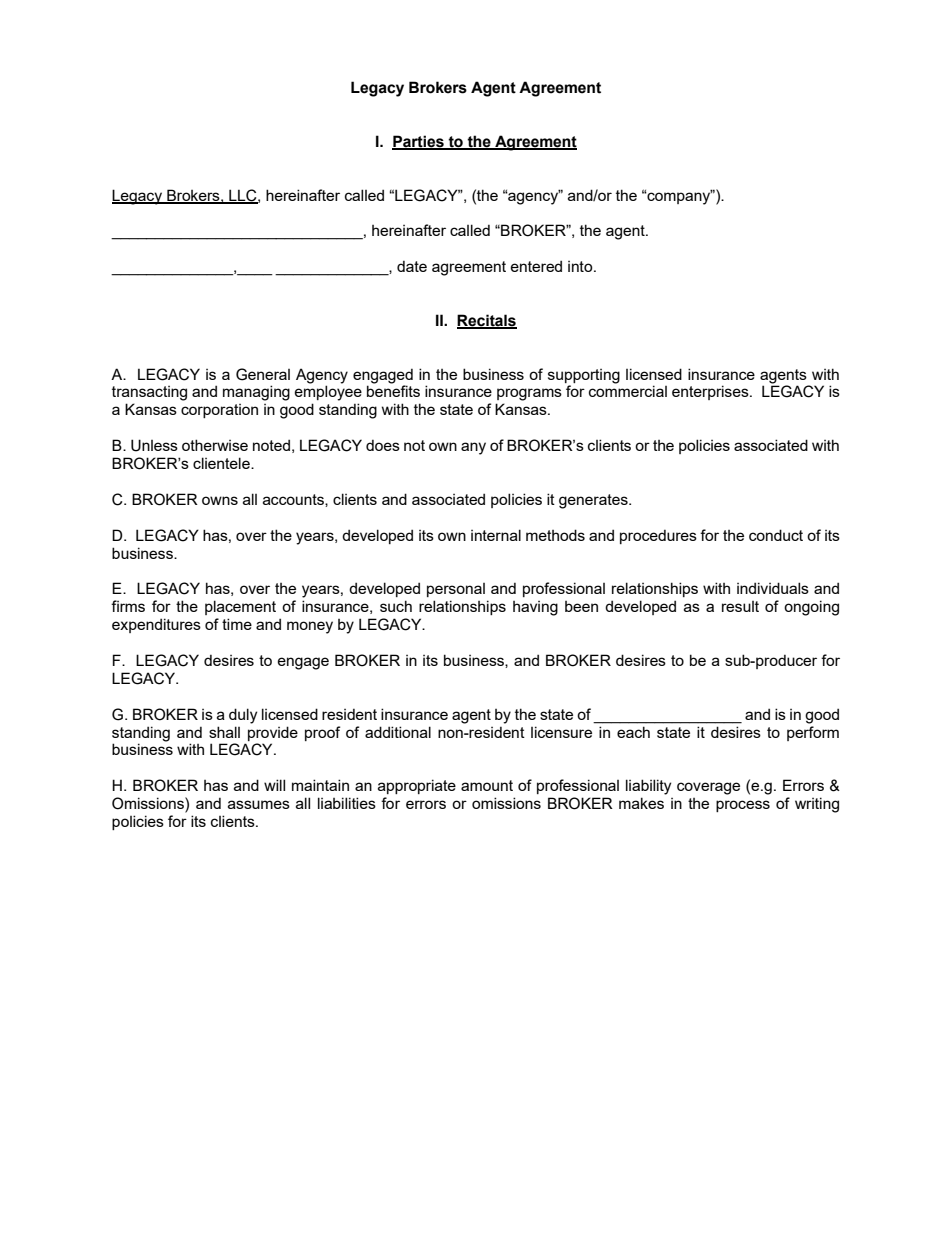 The height and width of the document is (1233, 952). I want to click on amount, so click(487, 785).
